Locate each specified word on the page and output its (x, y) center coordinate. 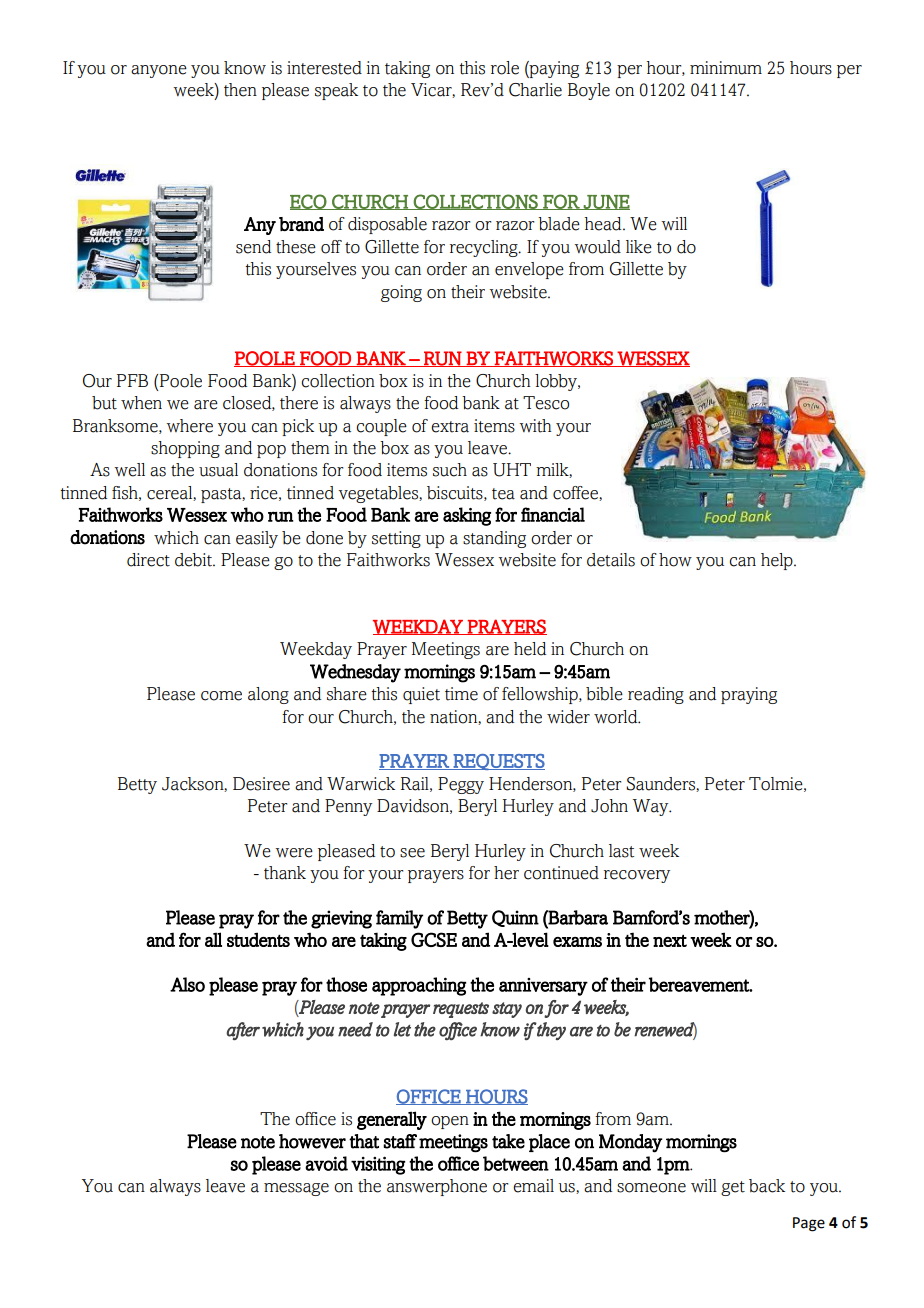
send (253, 247)
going (401, 293)
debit (194, 560)
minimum (726, 68)
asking (467, 516)
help (778, 561)
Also (187, 984)
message (296, 1189)
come (221, 696)
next (670, 940)
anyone (159, 71)
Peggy (461, 785)
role (505, 68)
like (639, 247)
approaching (419, 986)
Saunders (661, 784)
